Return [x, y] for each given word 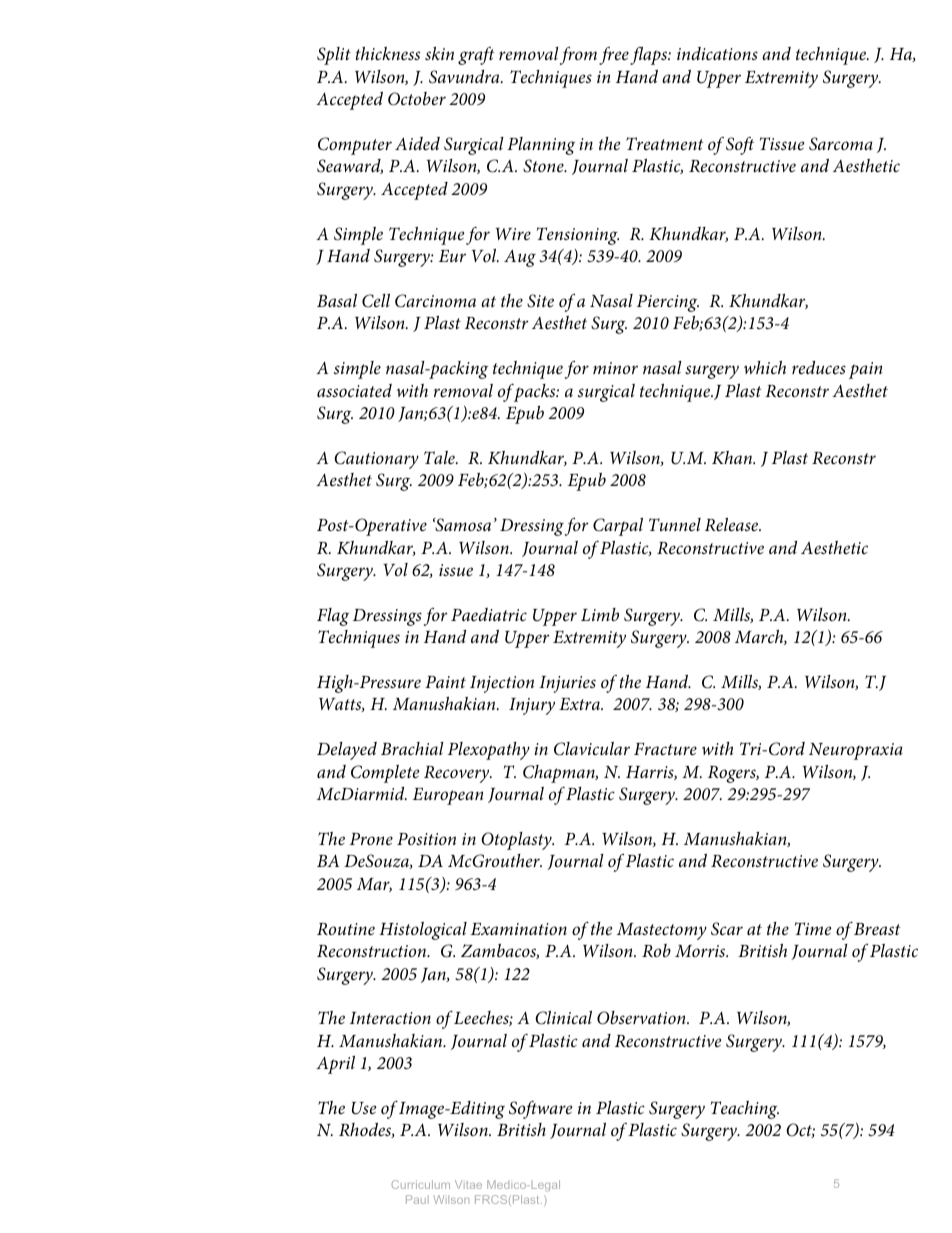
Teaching [745, 1110]
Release [733, 525]
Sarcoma [841, 144]
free [614, 56]
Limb [600, 614]
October [417, 99]
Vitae [468, 1184]
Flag [333, 617]
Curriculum [421, 1184]
